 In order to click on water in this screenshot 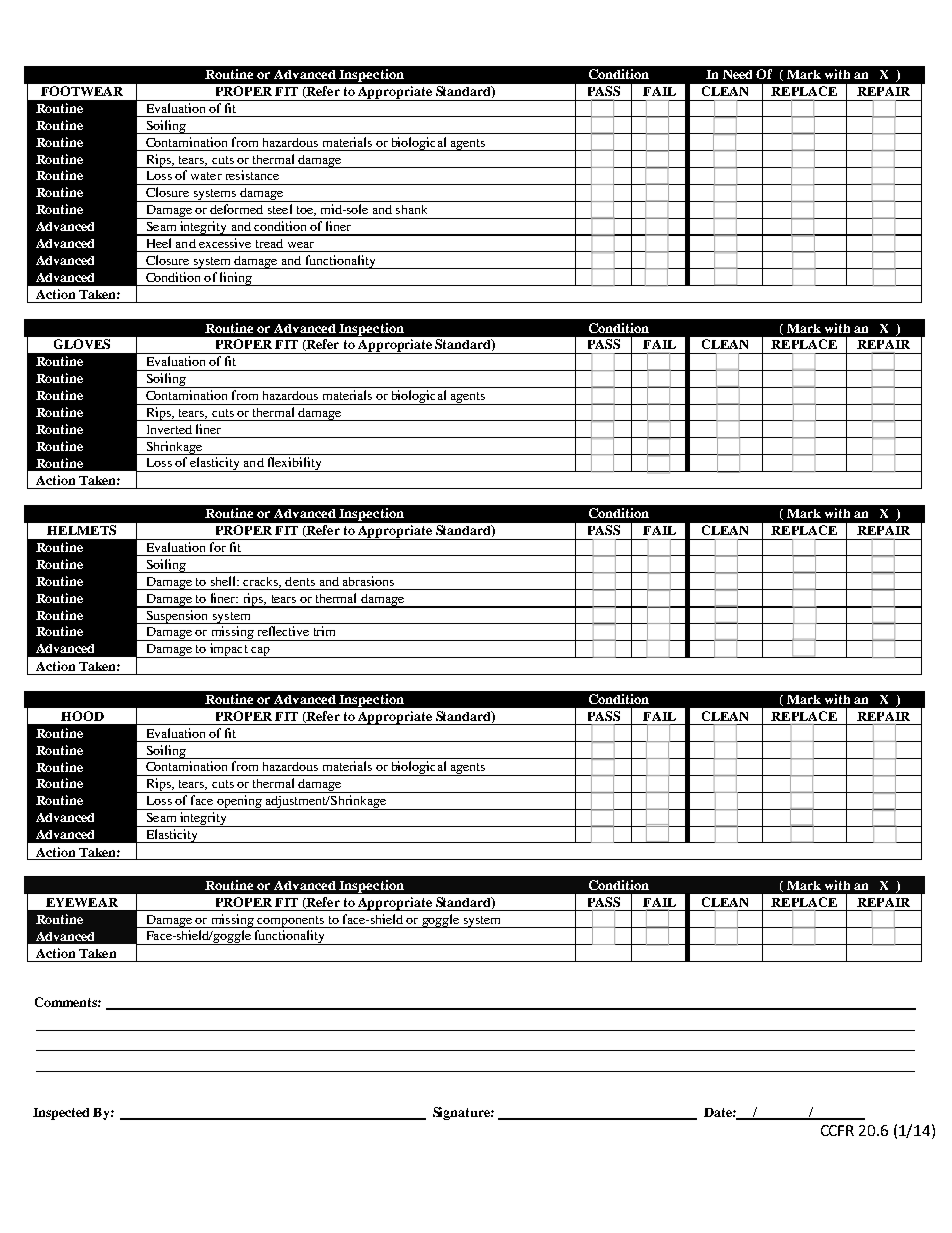, I will do `click(206, 176)`.
